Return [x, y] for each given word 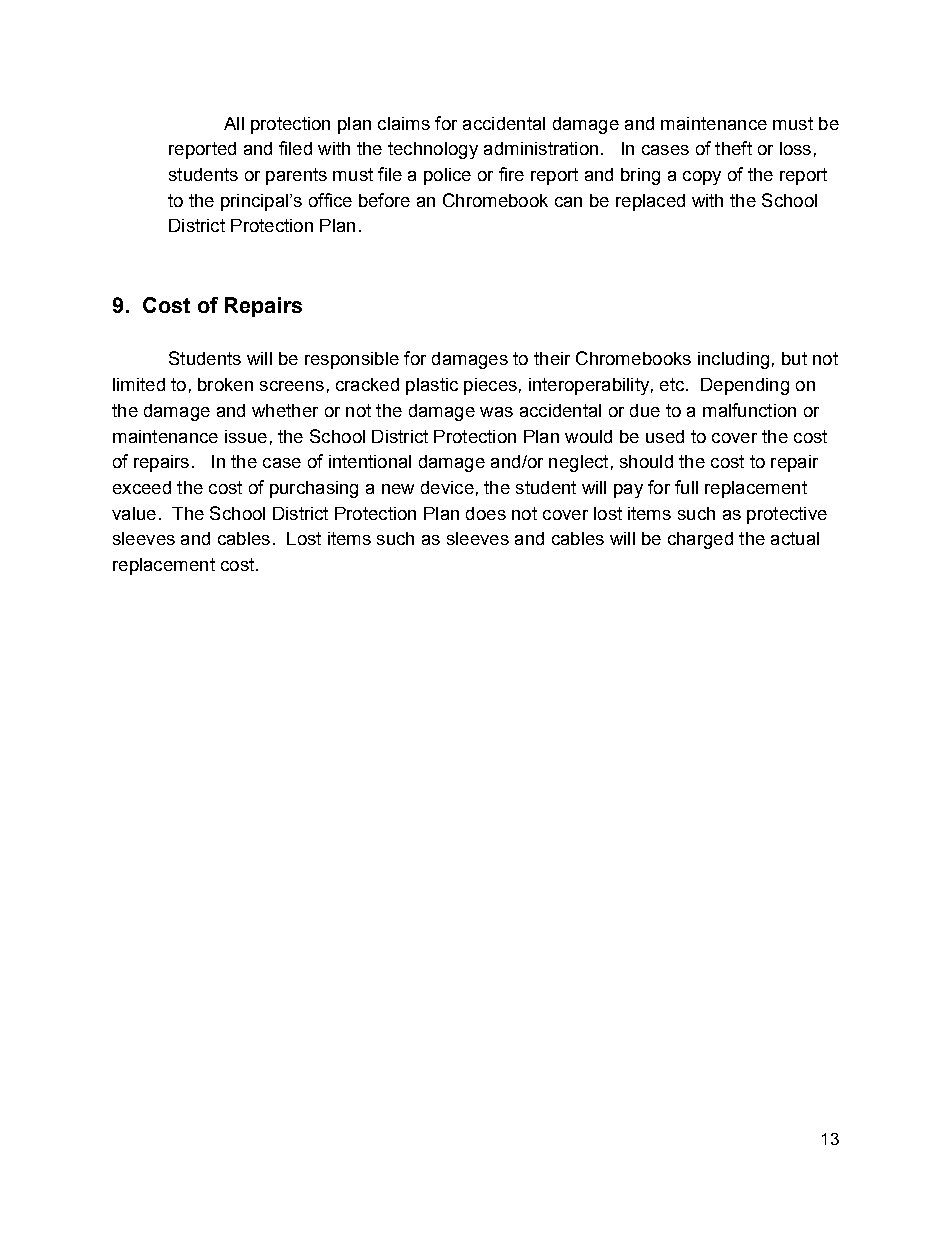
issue [246, 436]
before [384, 200]
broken [225, 384]
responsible [352, 360]
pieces [490, 386]
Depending [745, 386]
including [733, 360]
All [234, 123]
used [665, 436]
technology [433, 150]
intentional [370, 461]
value [134, 513]
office [330, 200]
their [552, 358]
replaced [650, 202]
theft [733, 148]
